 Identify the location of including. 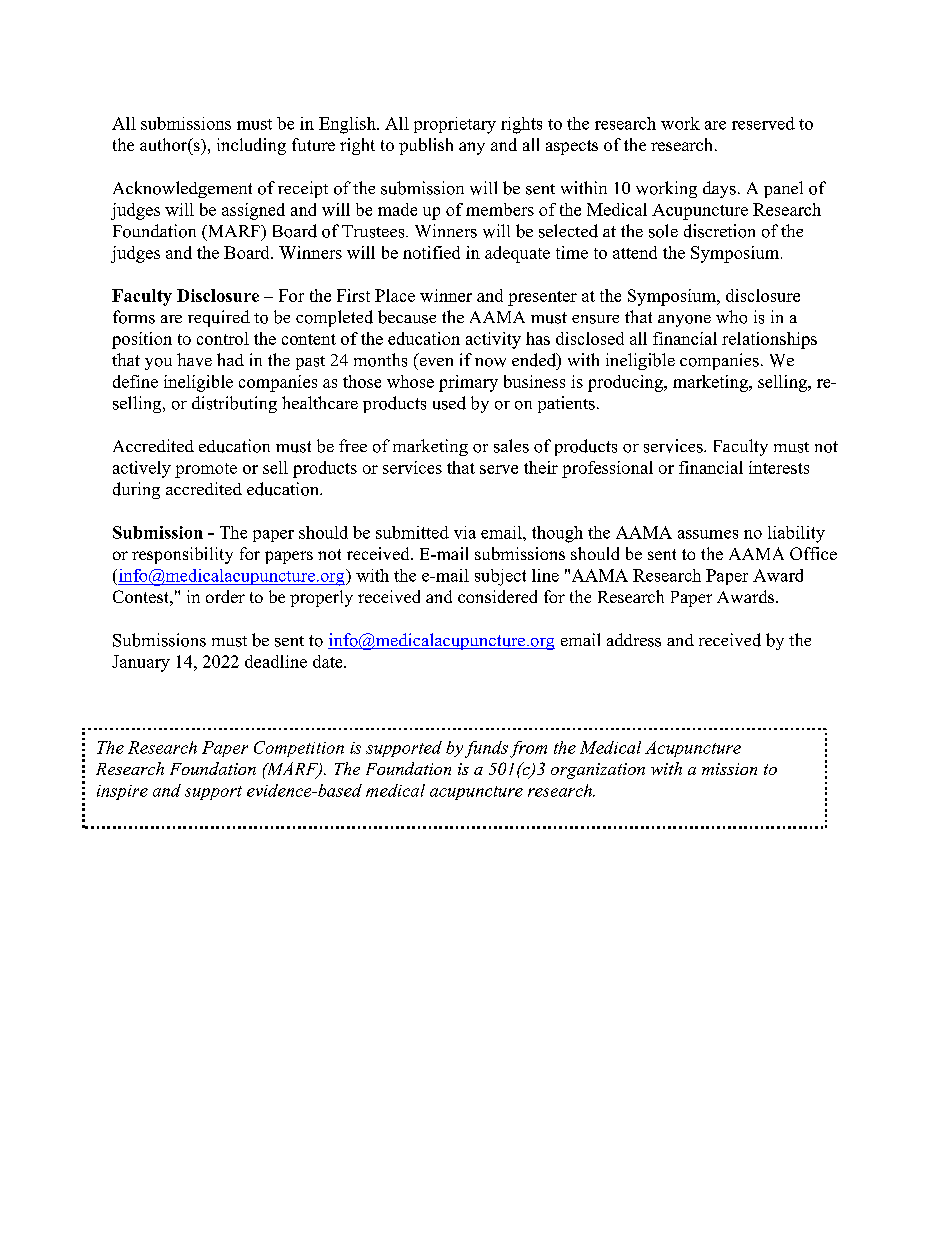
(251, 146).
